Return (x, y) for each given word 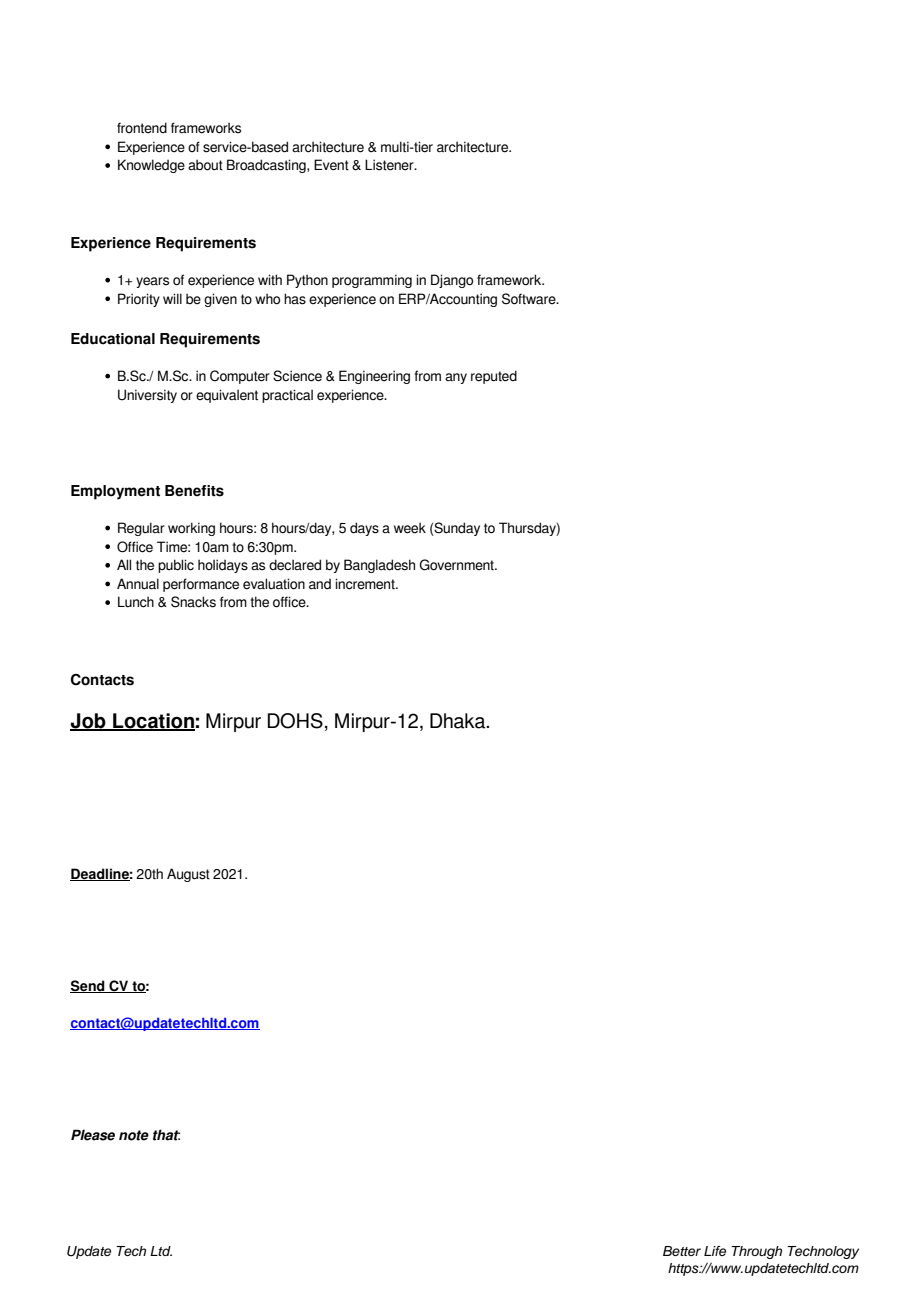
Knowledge (151, 166)
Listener (390, 165)
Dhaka (459, 721)
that (166, 1135)
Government (457, 565)
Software (530, 299)
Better (682, 1251)
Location (153, 722)
